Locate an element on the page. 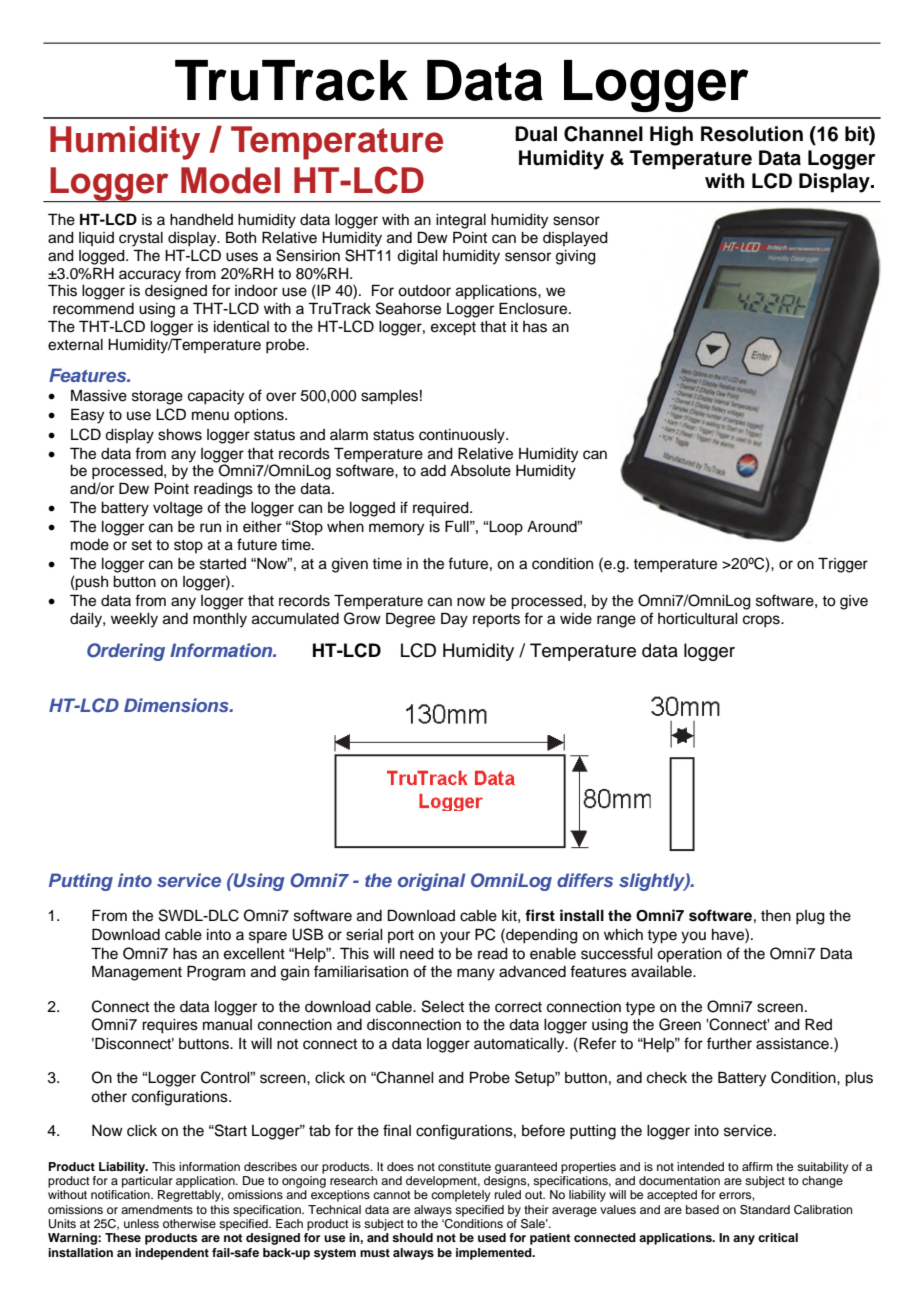 This image has width=924, height=1308. spare is located at coordinates (268, 937).
